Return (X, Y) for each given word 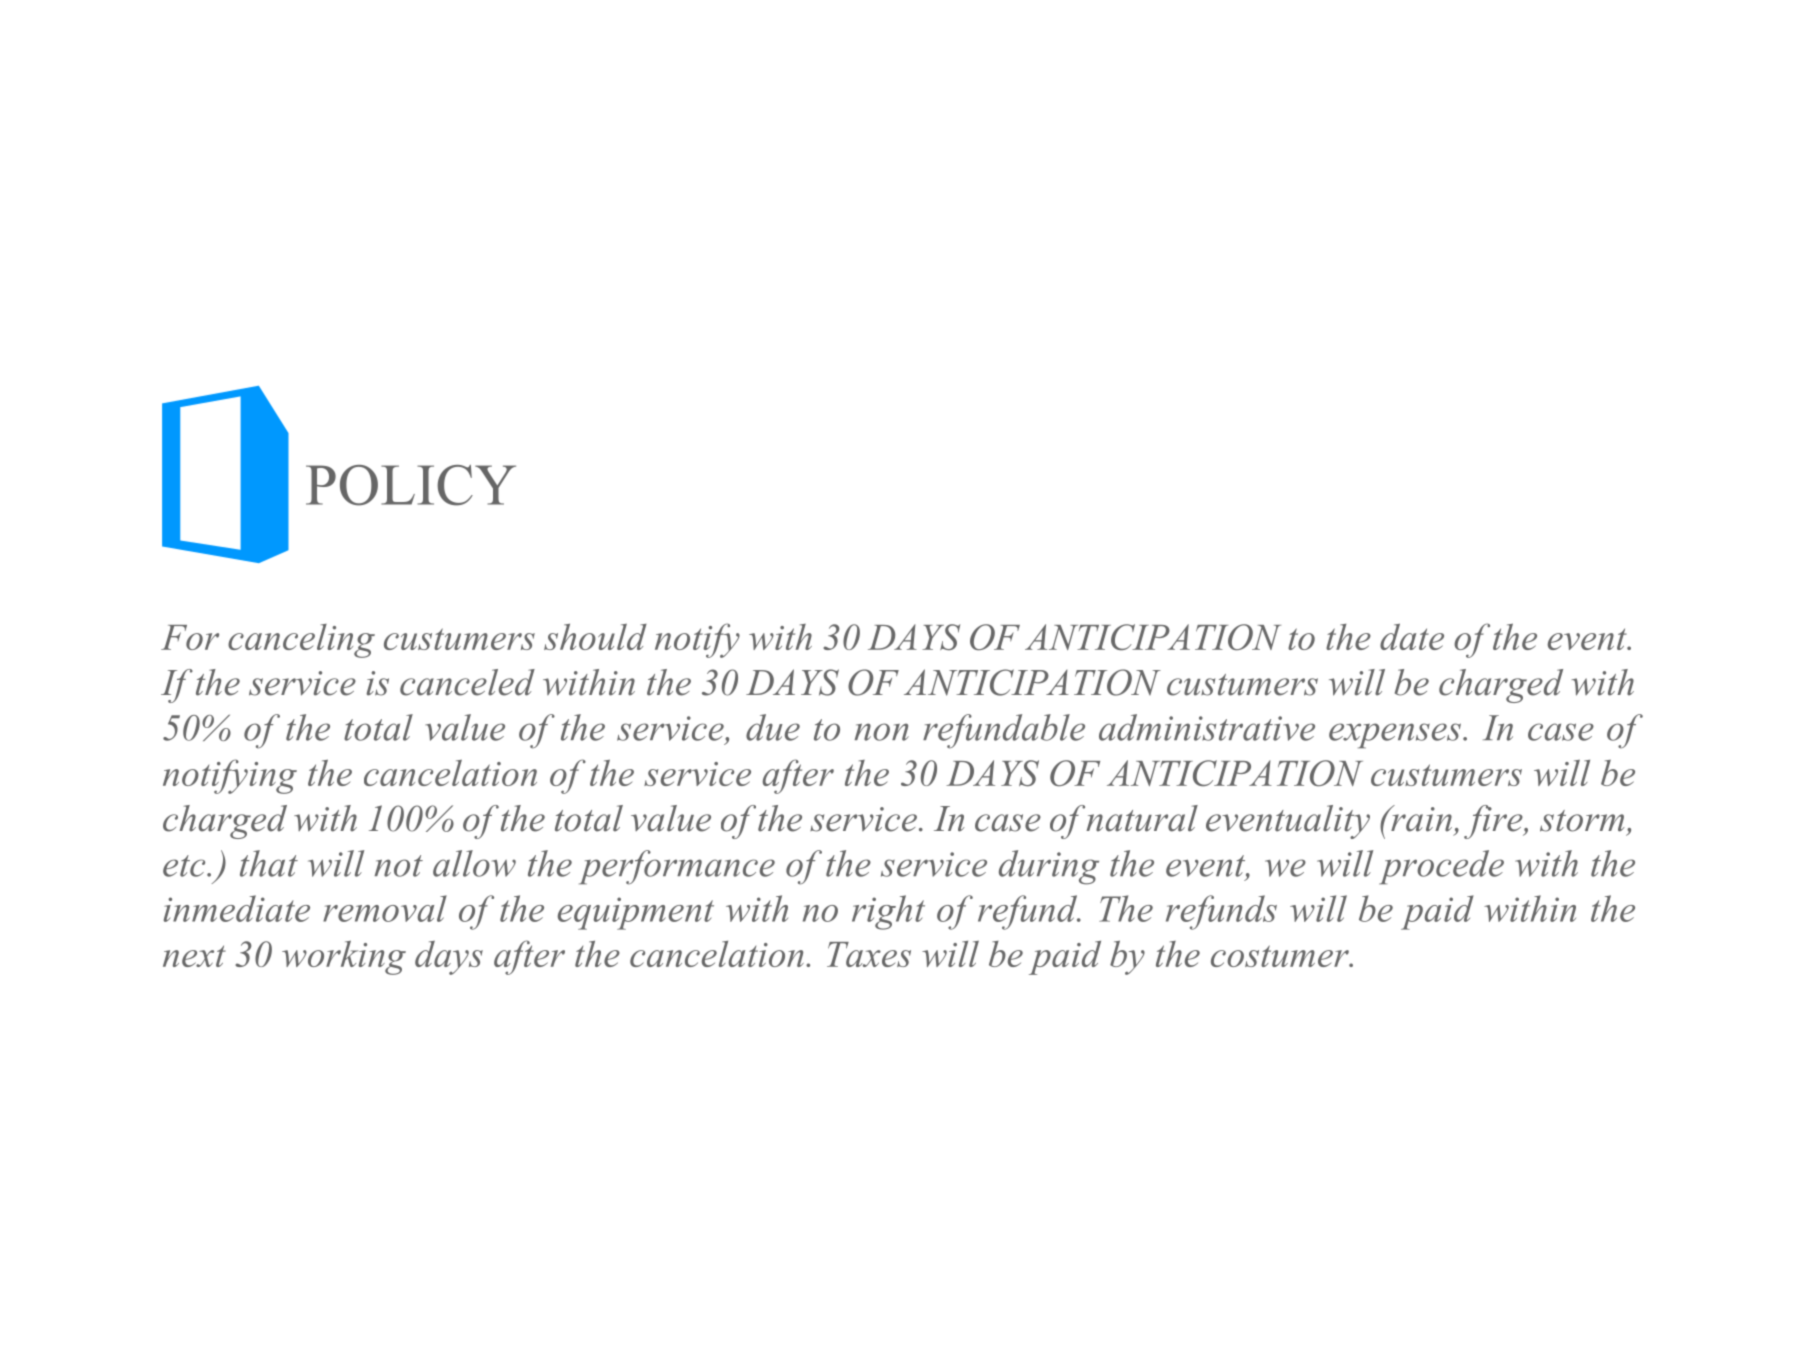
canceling (301, 641)
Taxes (869, 954)
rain (1420, 818)
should (595, 637)
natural (1142, 818)
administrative (1207, 727)
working (344, 957)
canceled (467, 682)
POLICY (411, 485)
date (1412, 636)
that (269, 863)
